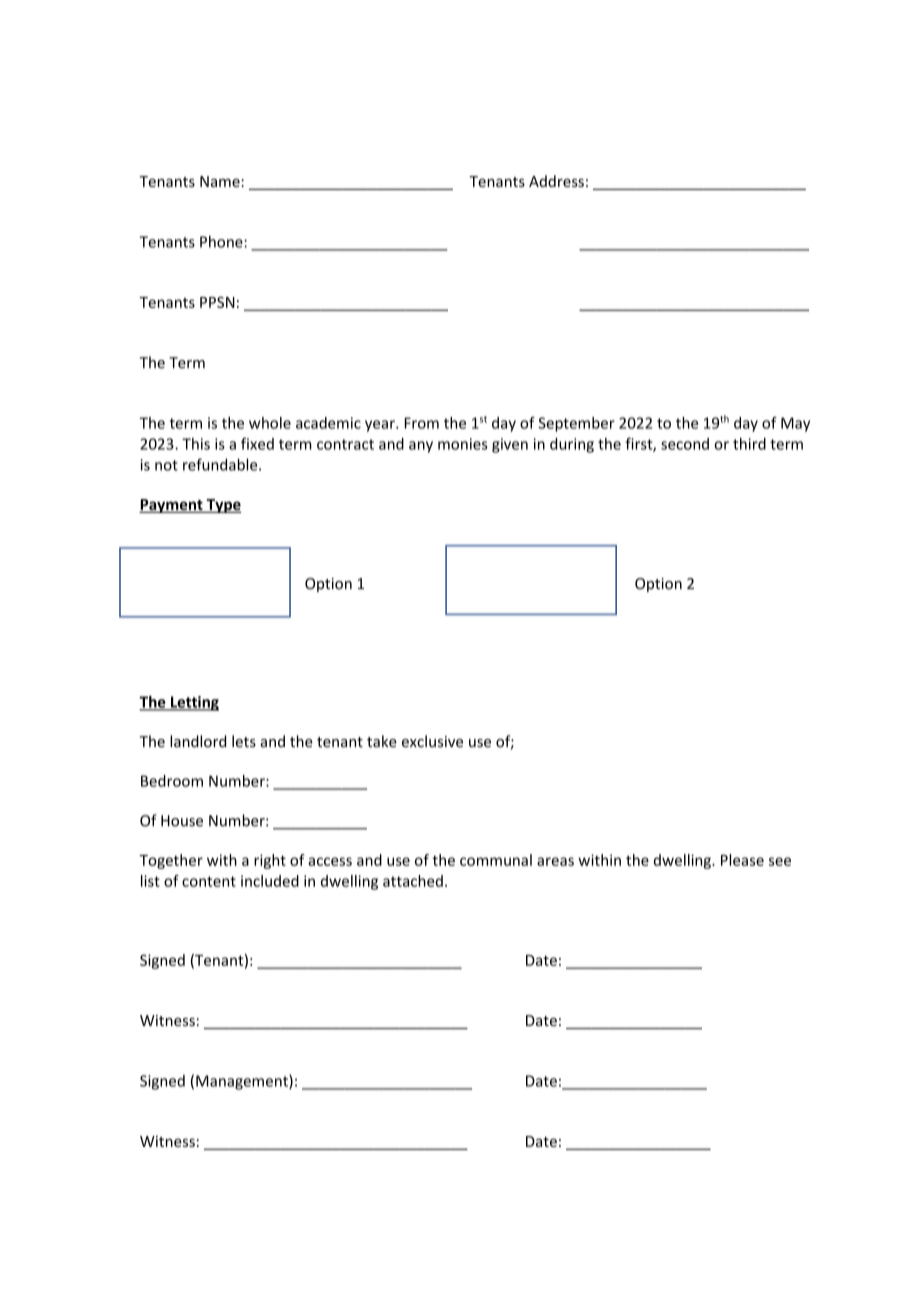 The width and height of the image is (924, 1309). I want to click on May, so click(795, 424).
